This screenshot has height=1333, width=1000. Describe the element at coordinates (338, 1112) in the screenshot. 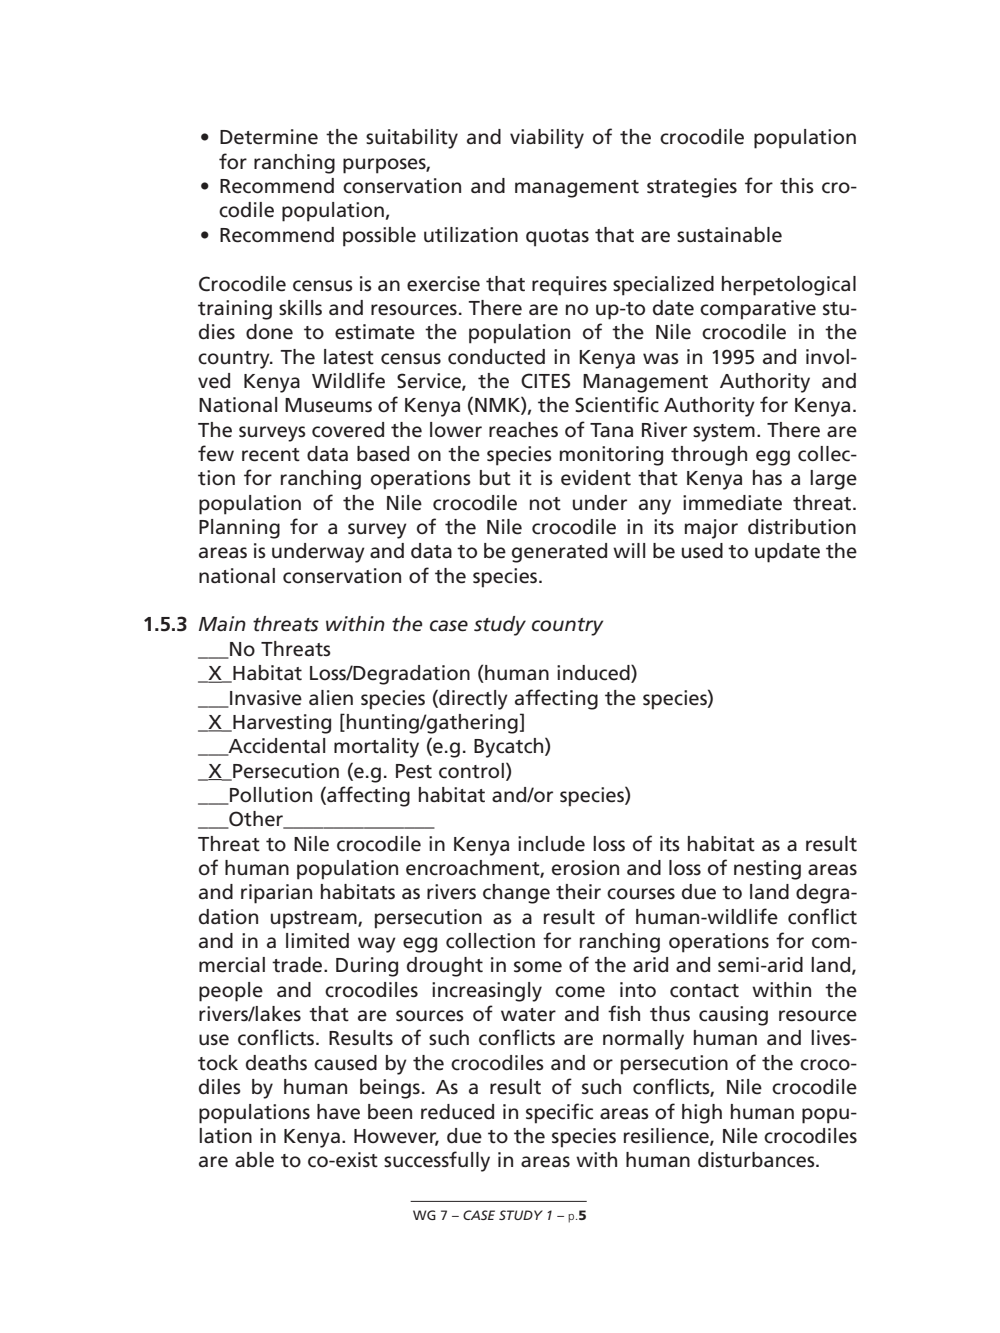

I see `have` at that location.
